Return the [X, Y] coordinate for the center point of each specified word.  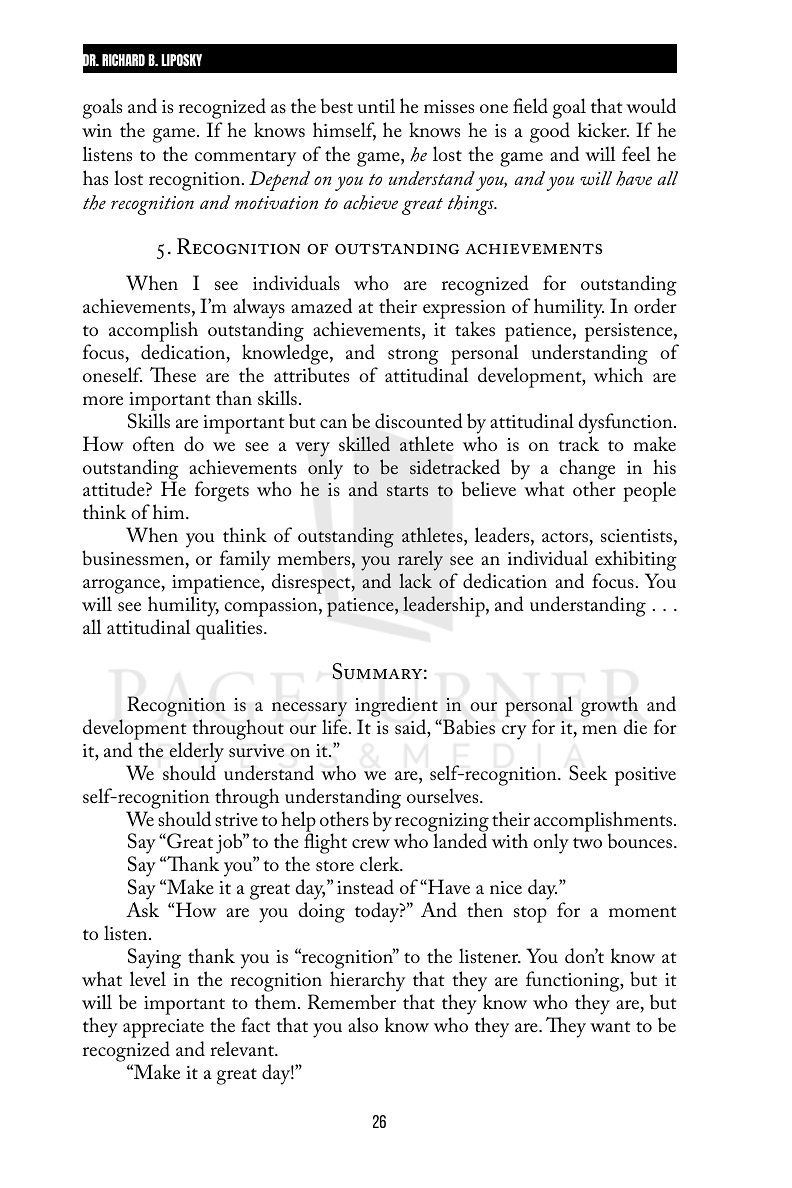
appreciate [163, 1028]
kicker [603, 129]
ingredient [396, 706]
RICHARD [123, 60]
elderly [196, 752]
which [618, 374]
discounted [419, 421]
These [173, 374]
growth [609, 706]
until [376, 105]
